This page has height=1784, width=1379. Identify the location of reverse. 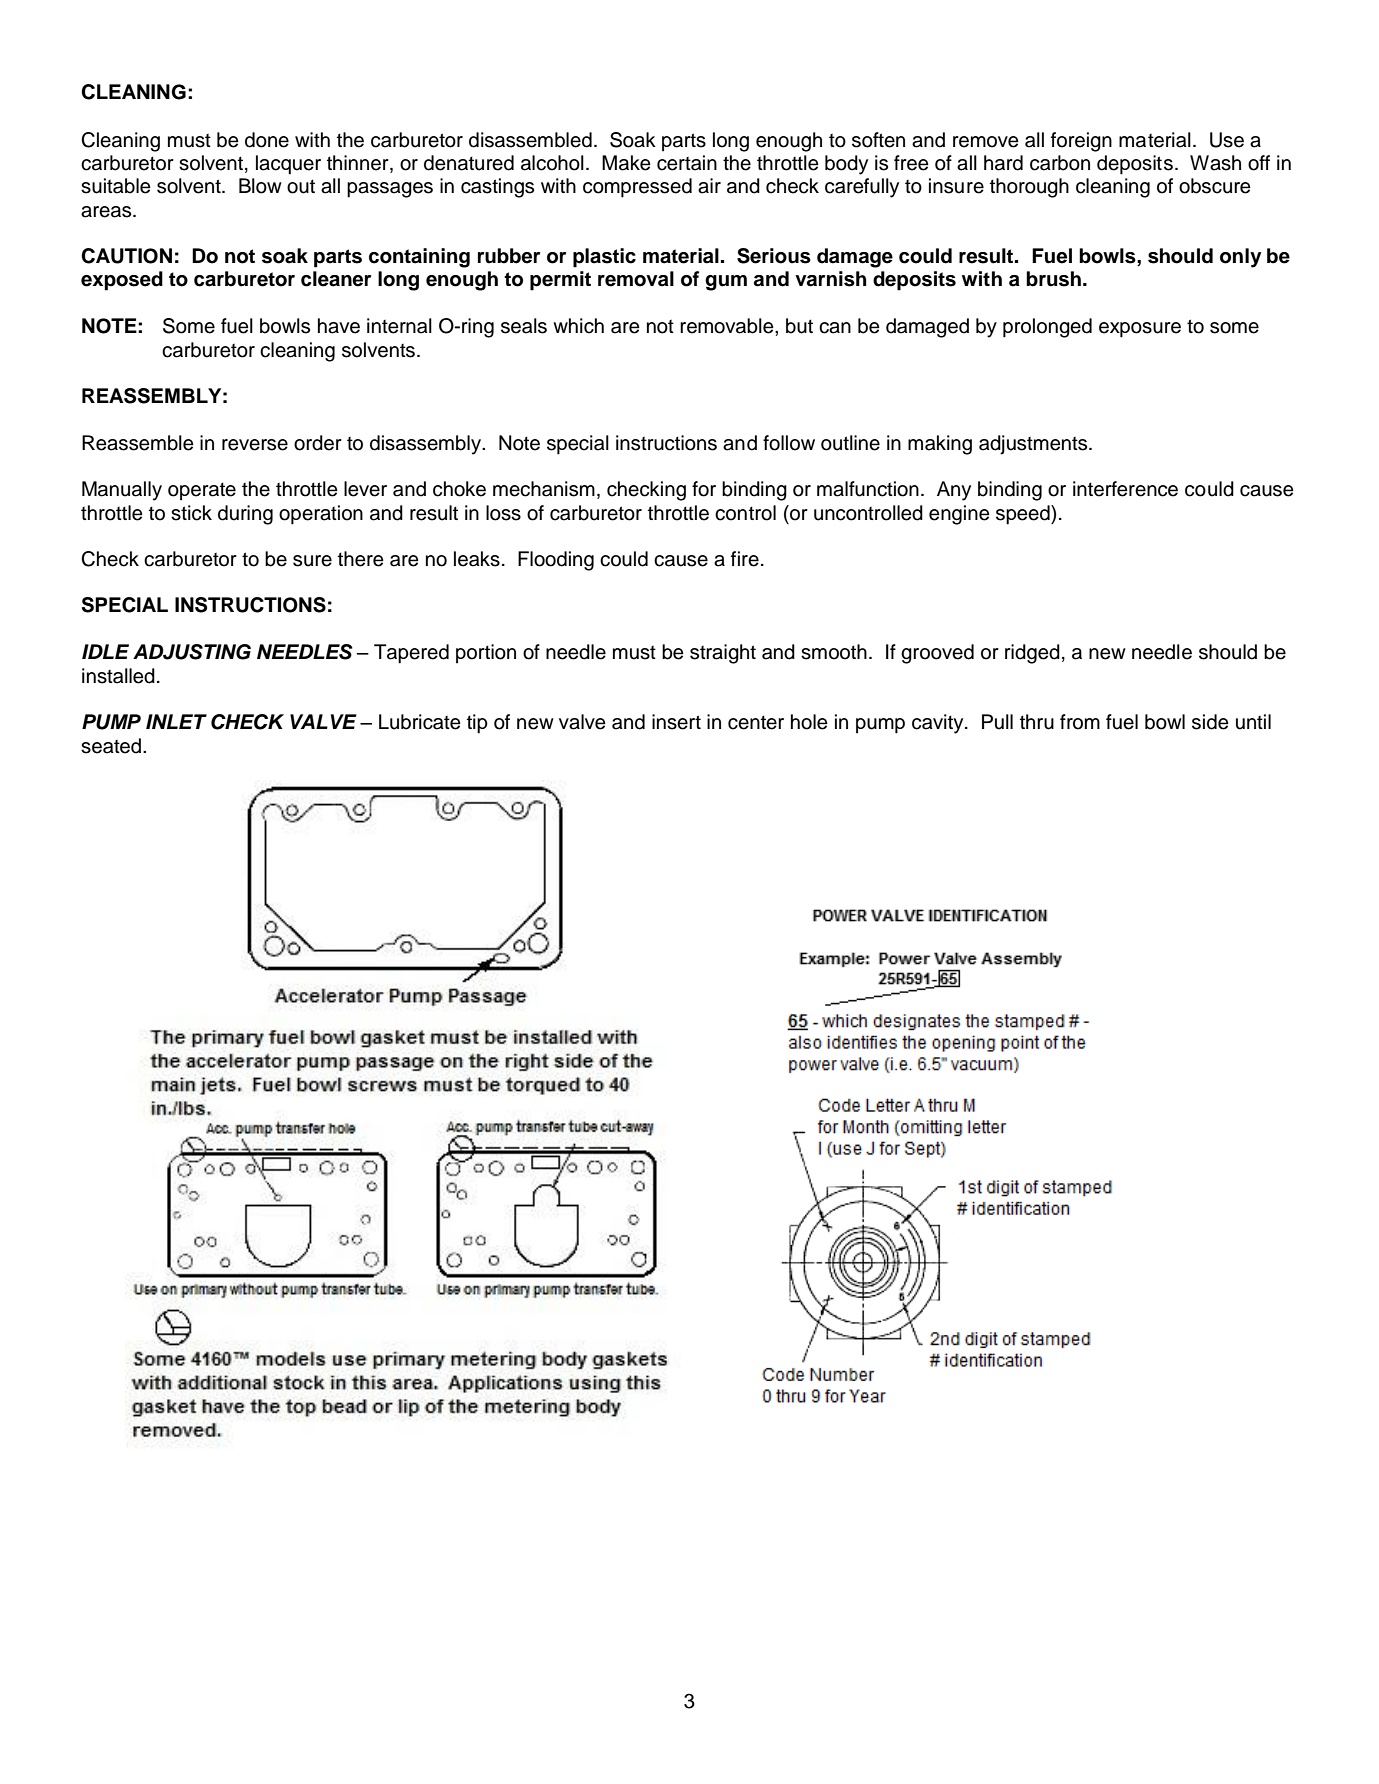
(255, 445).
